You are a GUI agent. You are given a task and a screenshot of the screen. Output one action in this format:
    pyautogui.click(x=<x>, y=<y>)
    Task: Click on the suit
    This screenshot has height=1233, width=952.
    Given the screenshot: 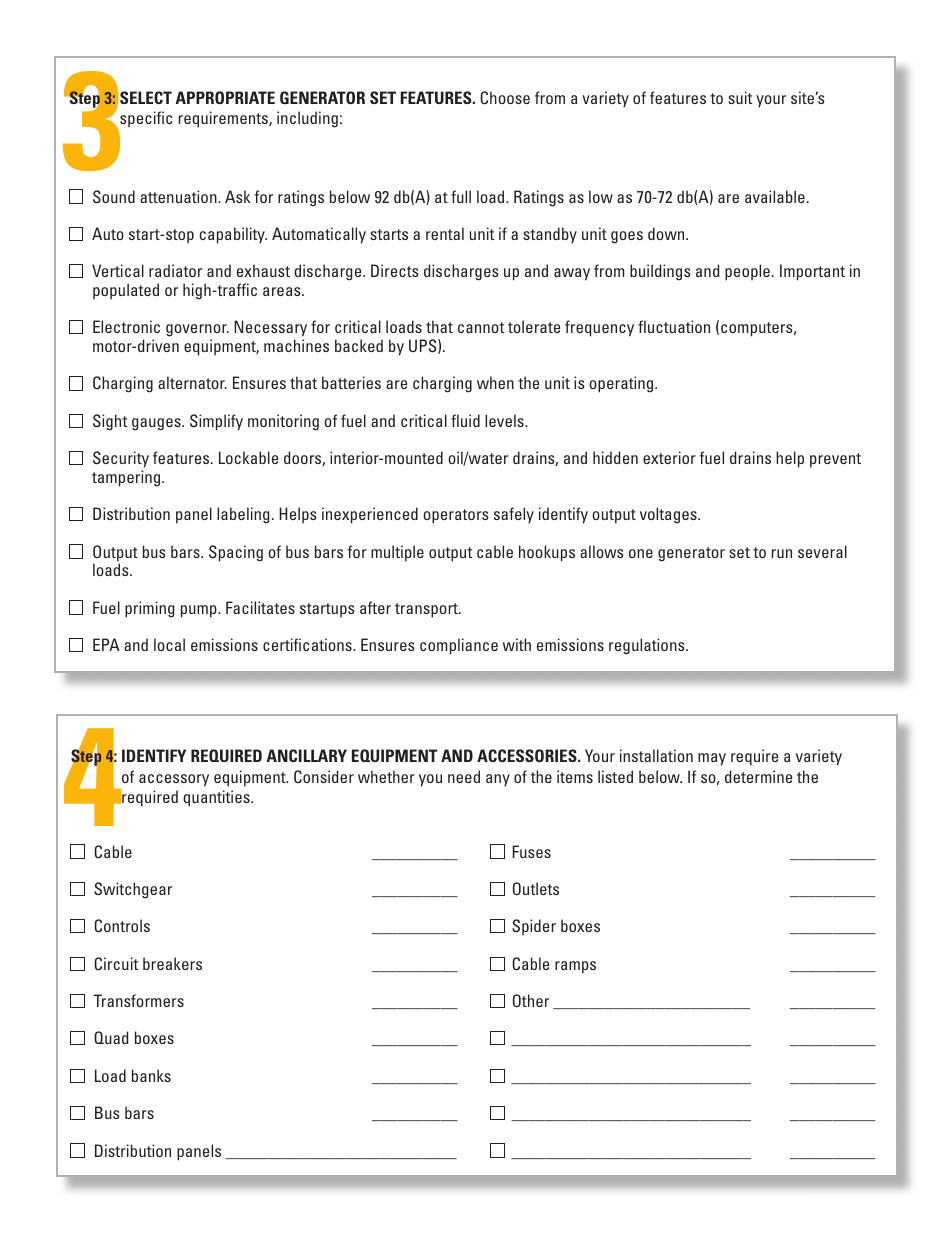 What is the action you would take?
    pyautogui.click(x=740, y=97)
